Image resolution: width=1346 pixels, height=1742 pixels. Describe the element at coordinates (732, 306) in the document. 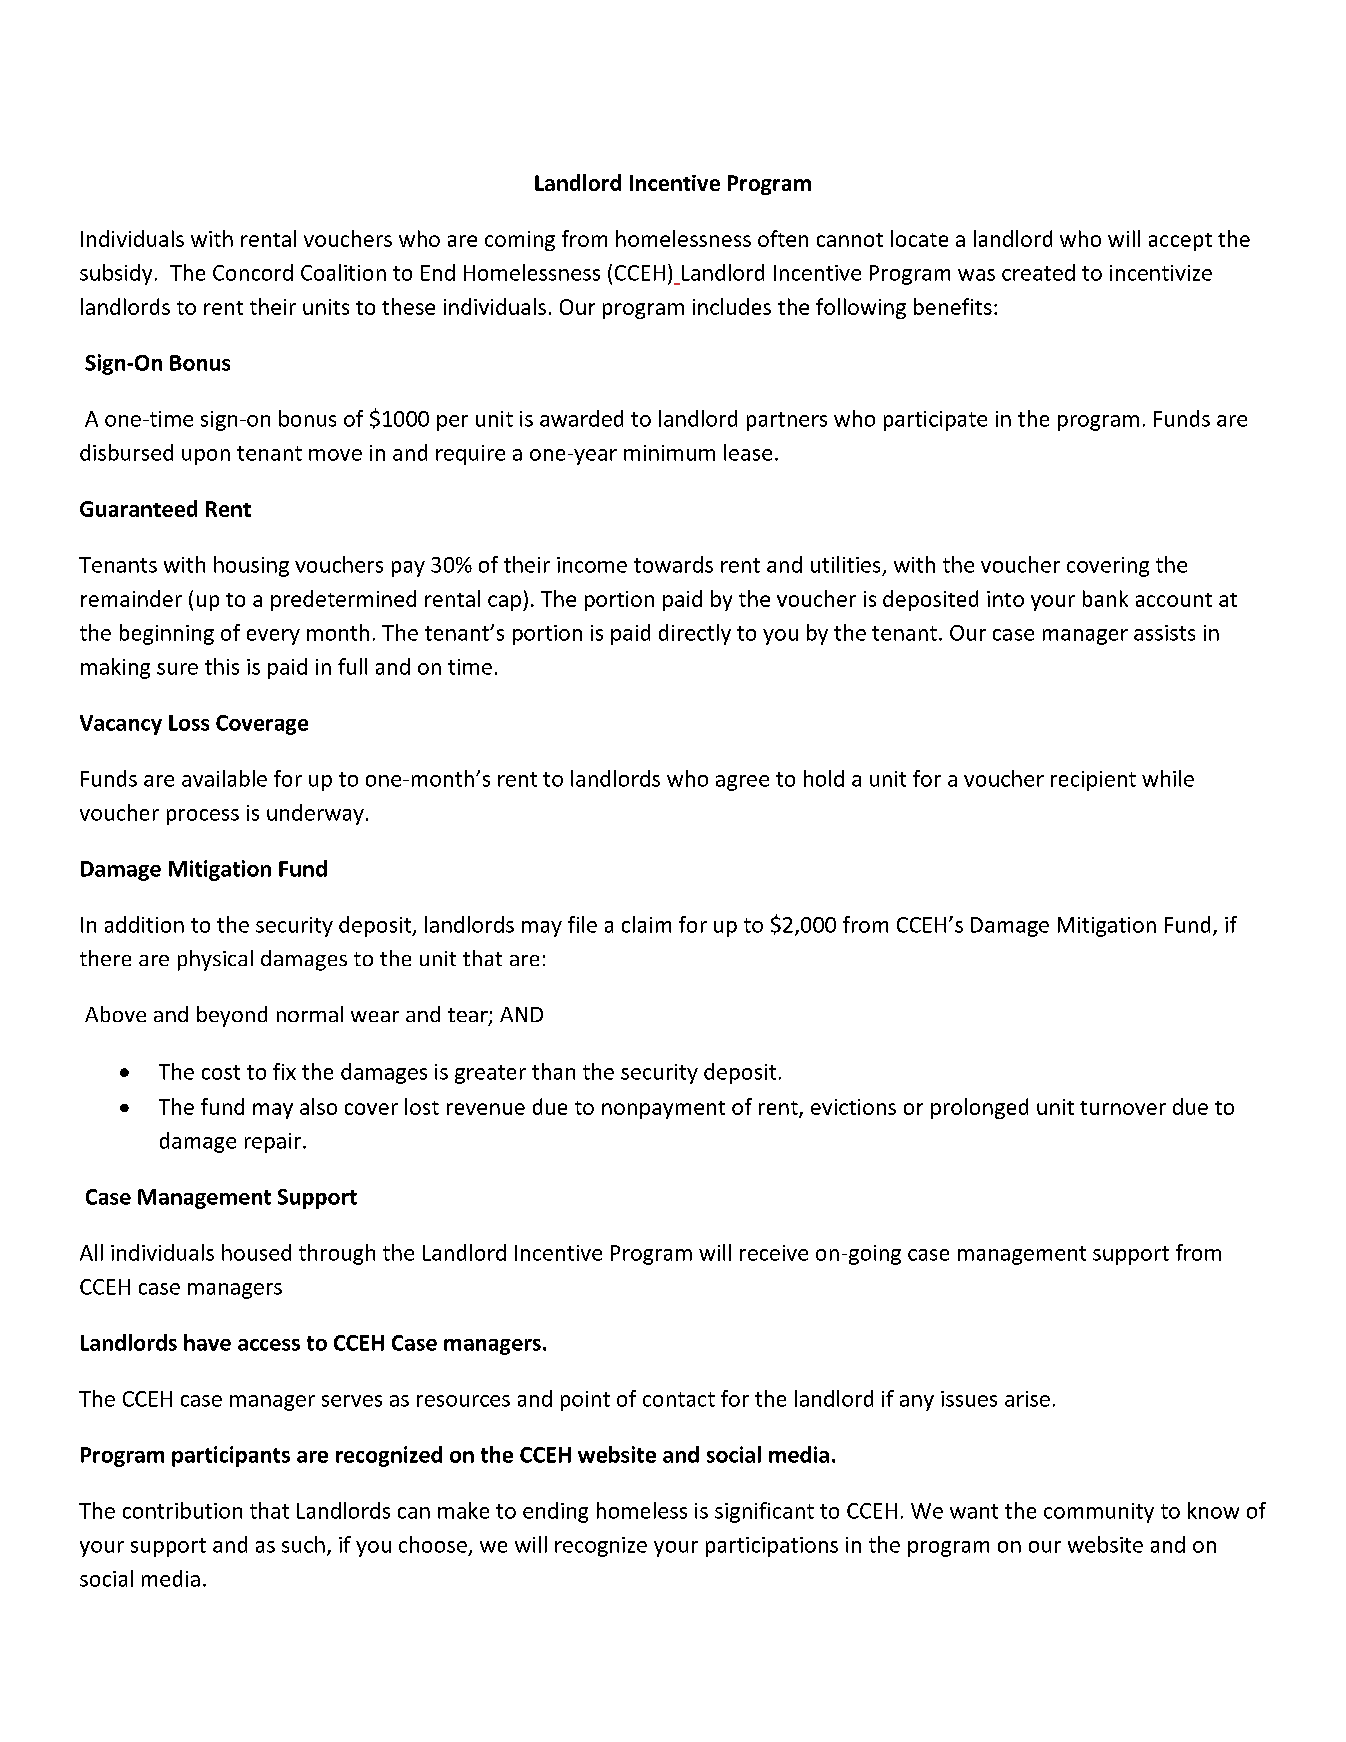

I see `includes` at that location.
